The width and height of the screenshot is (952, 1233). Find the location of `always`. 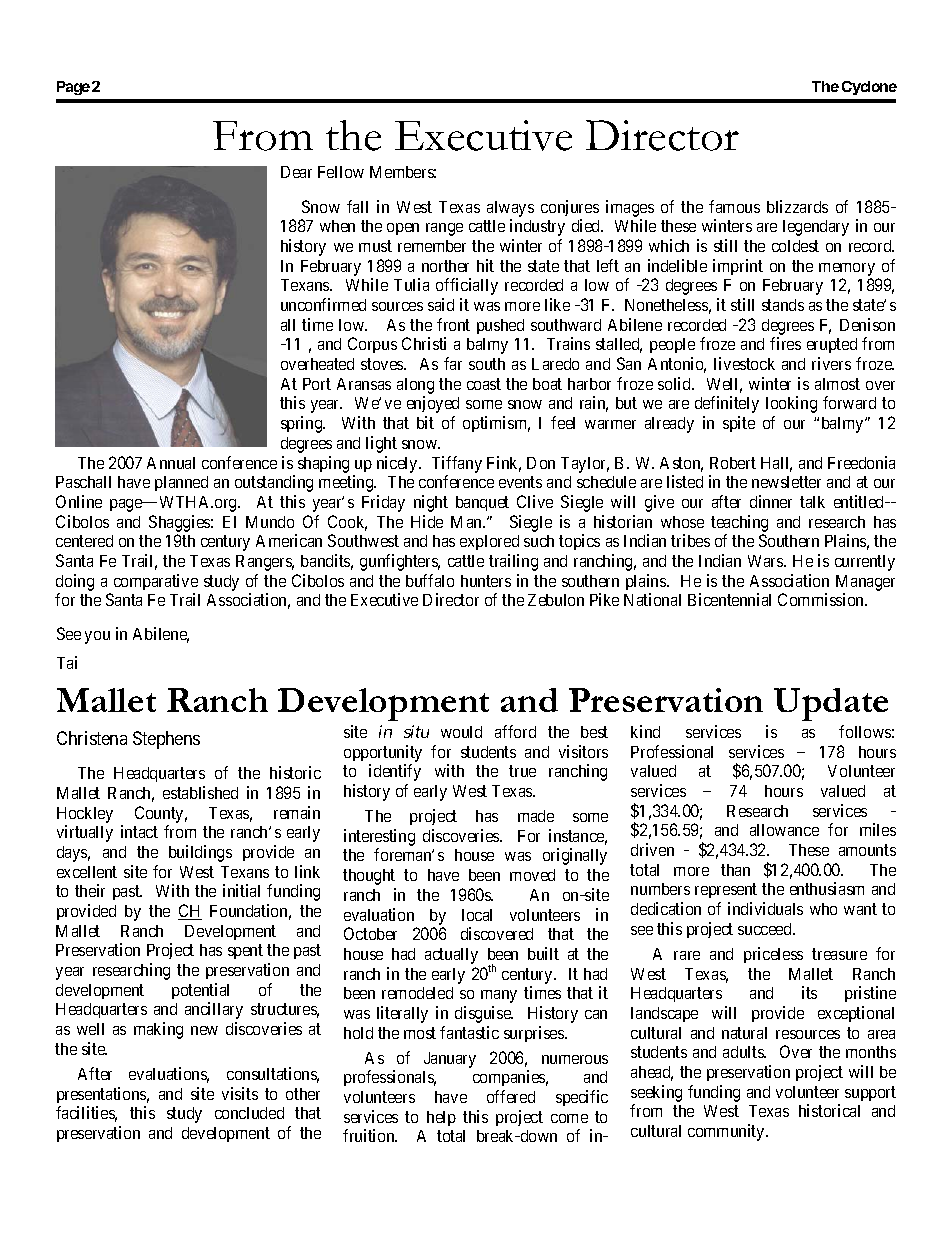

always is located at coordinates (510, 209).
